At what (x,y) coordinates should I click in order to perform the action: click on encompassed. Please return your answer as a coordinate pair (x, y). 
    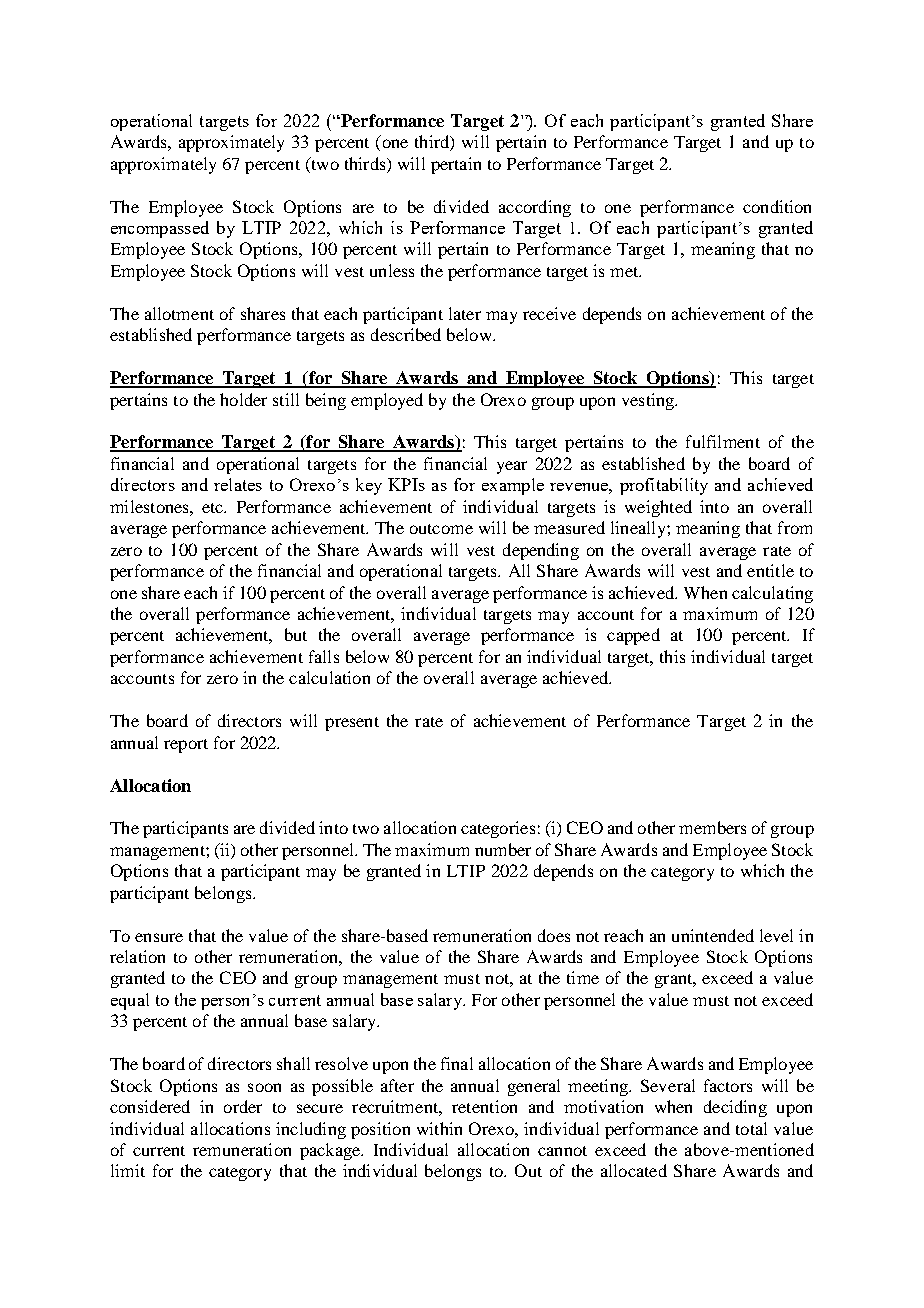
    Looking at the image, I should click on (160, 229).
